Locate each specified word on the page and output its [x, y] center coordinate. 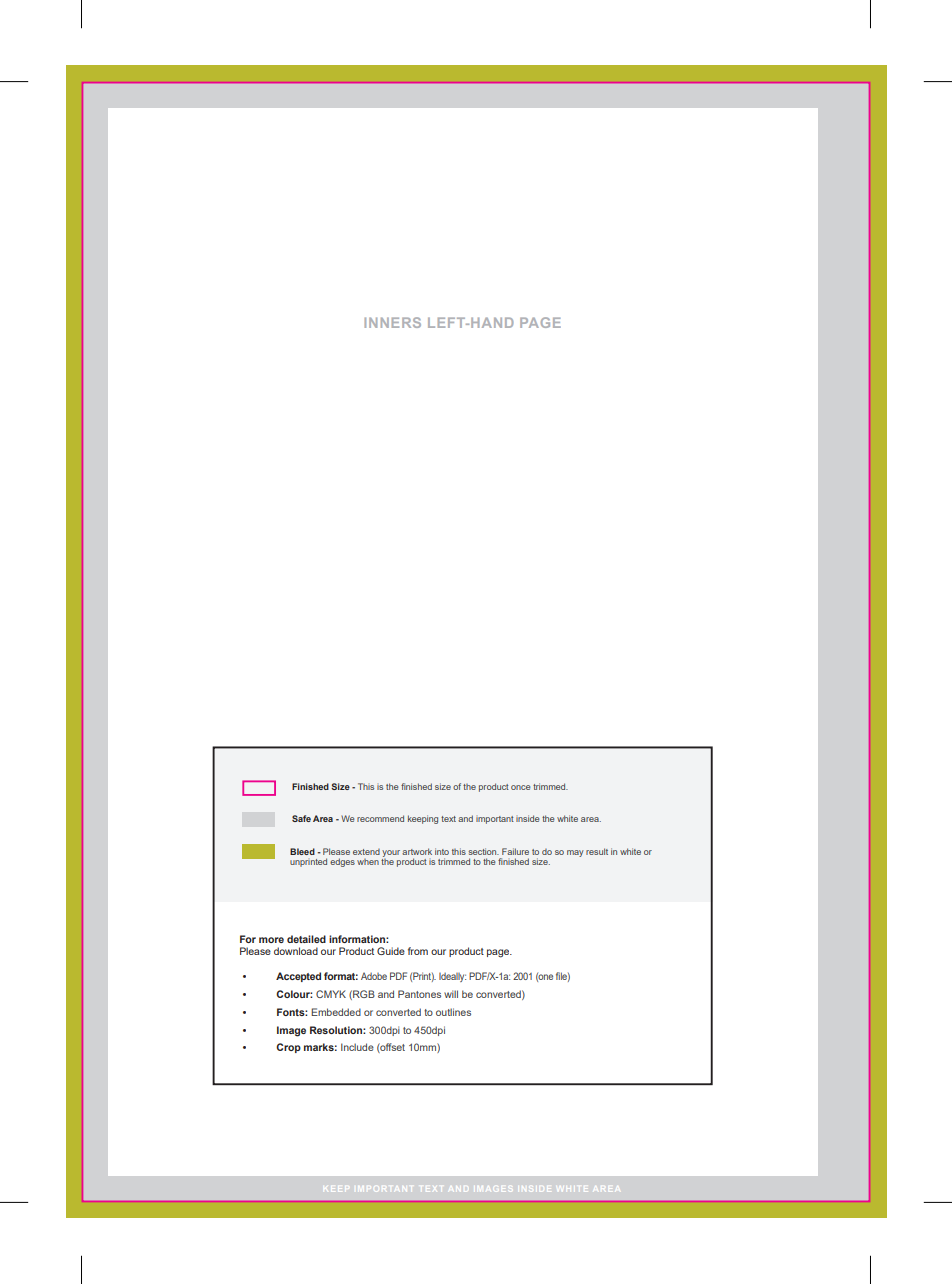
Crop [288, 1048]
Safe [301, 818]
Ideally [452, 977]
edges [342, 862]
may [575, 853]
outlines [453, 1012]
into [442, 851]
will [451, 994]
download [296, 951]
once [520, 787]
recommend [380, 818]
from [418, 951]
